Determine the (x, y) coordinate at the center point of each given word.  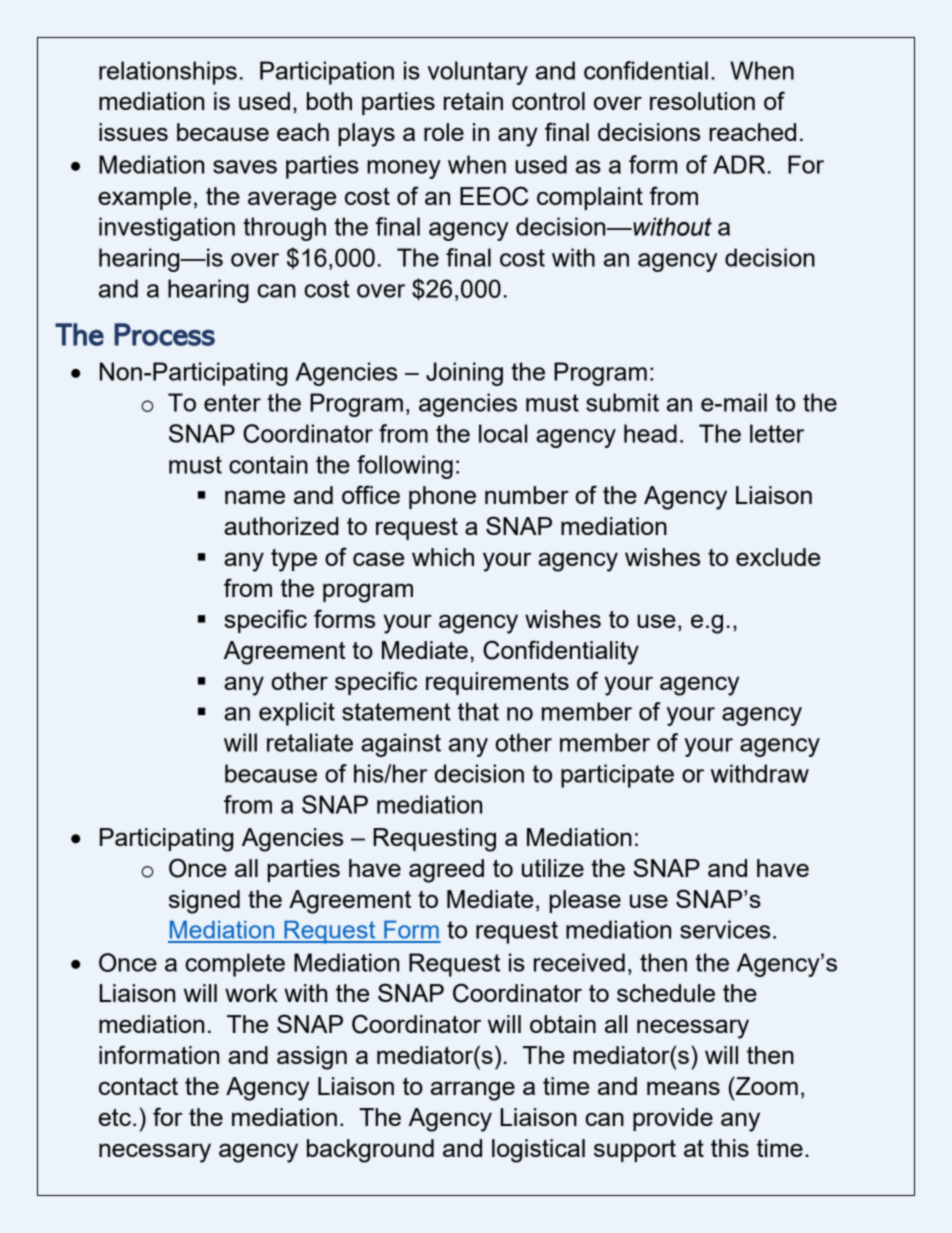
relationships (168, 73)
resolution (702, 101)
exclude (778, 557)
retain (473, 101)
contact (138, 1086)
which (443, 557)
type (294, 560)
